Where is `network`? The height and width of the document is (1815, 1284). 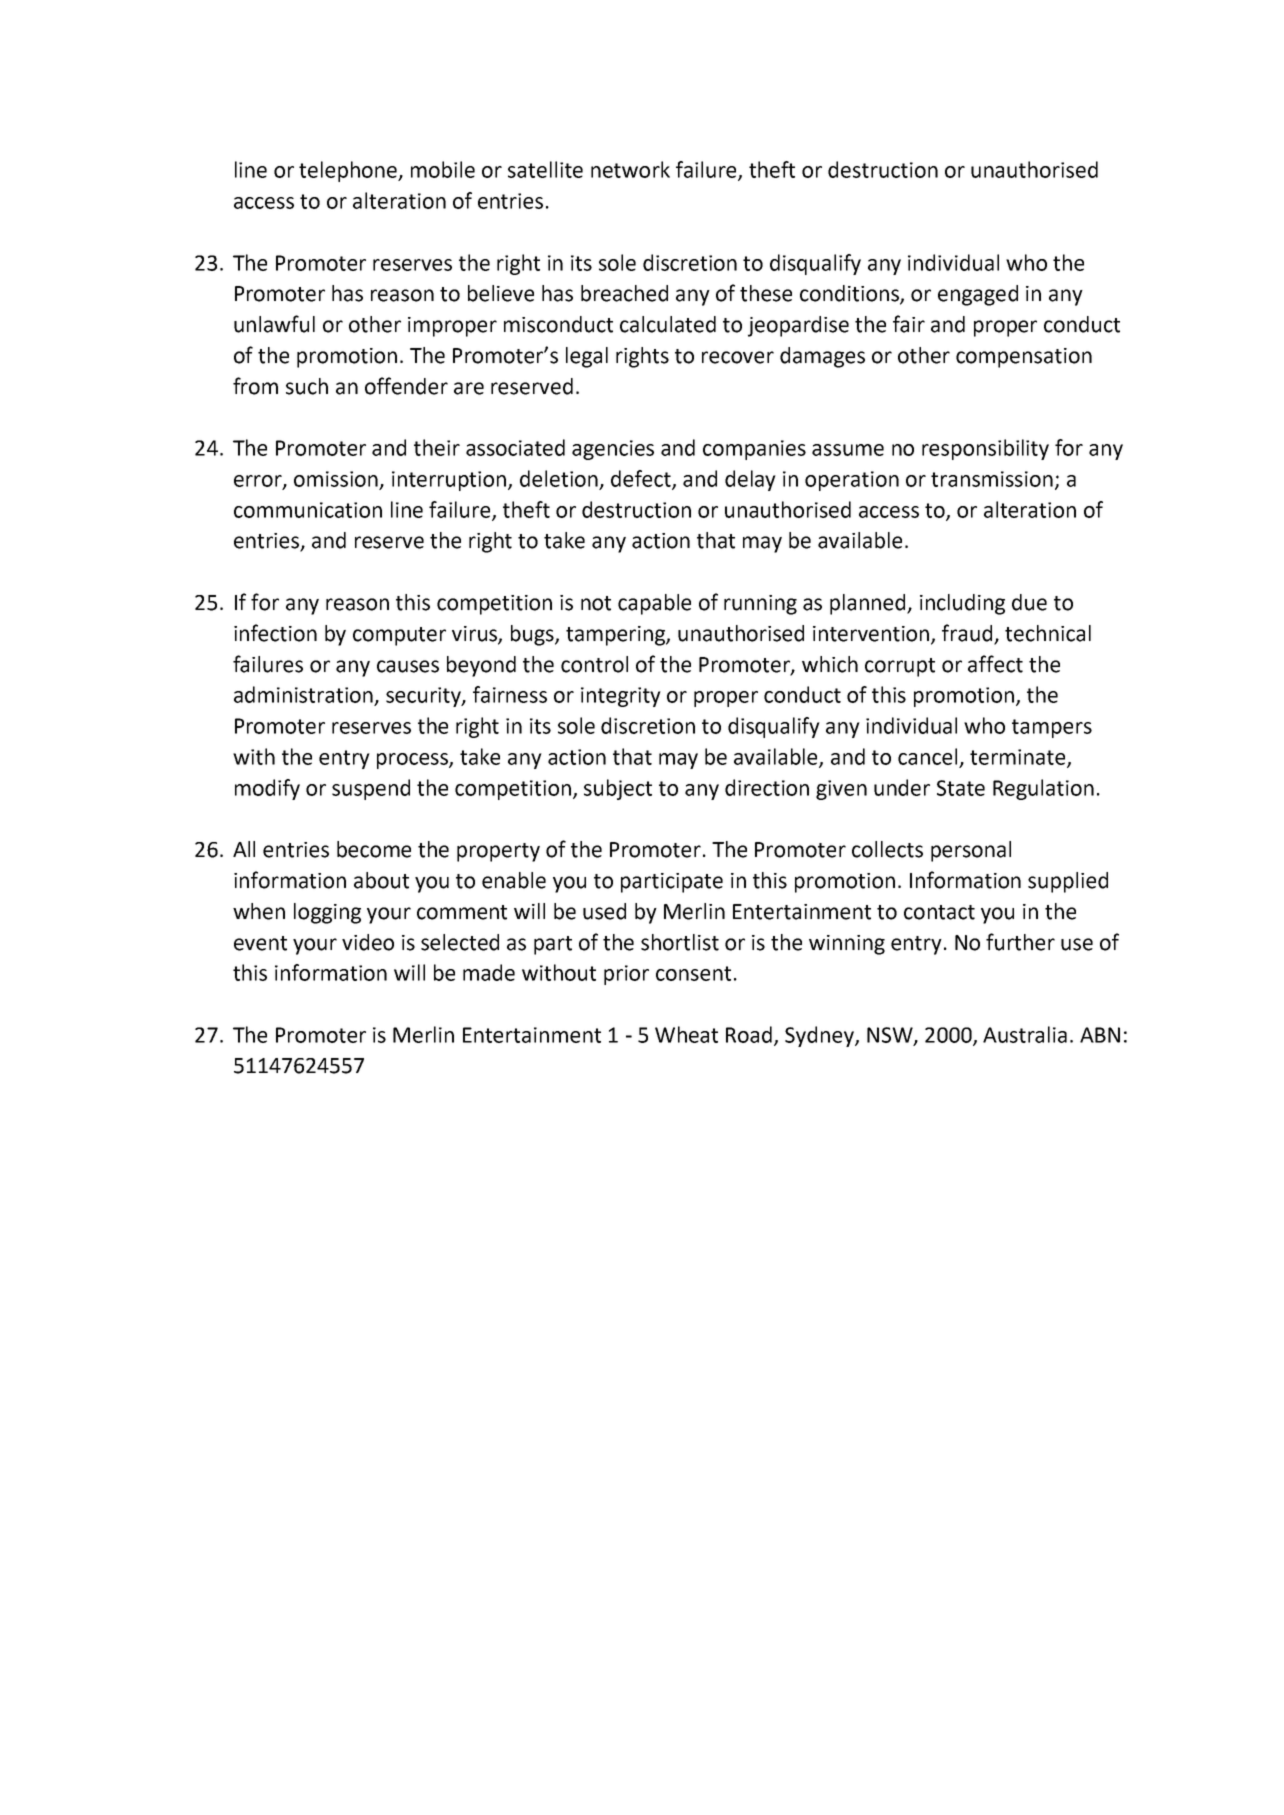 network is located at coordinates (630, 169).
